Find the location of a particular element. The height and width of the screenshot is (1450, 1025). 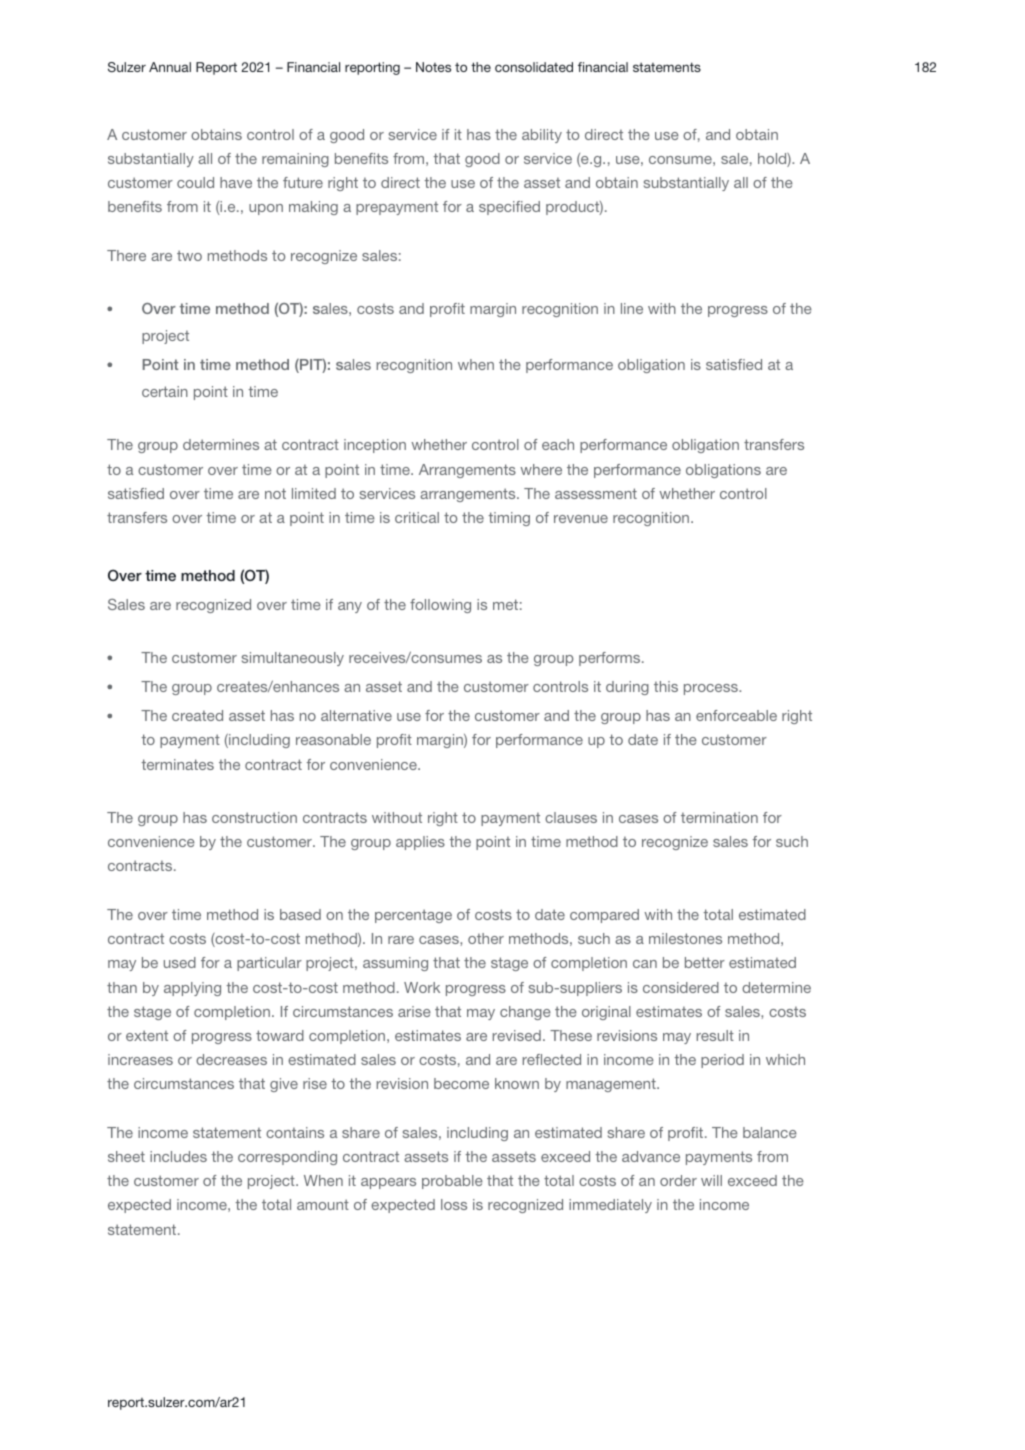

specified is located at coordinates (509, 208).
